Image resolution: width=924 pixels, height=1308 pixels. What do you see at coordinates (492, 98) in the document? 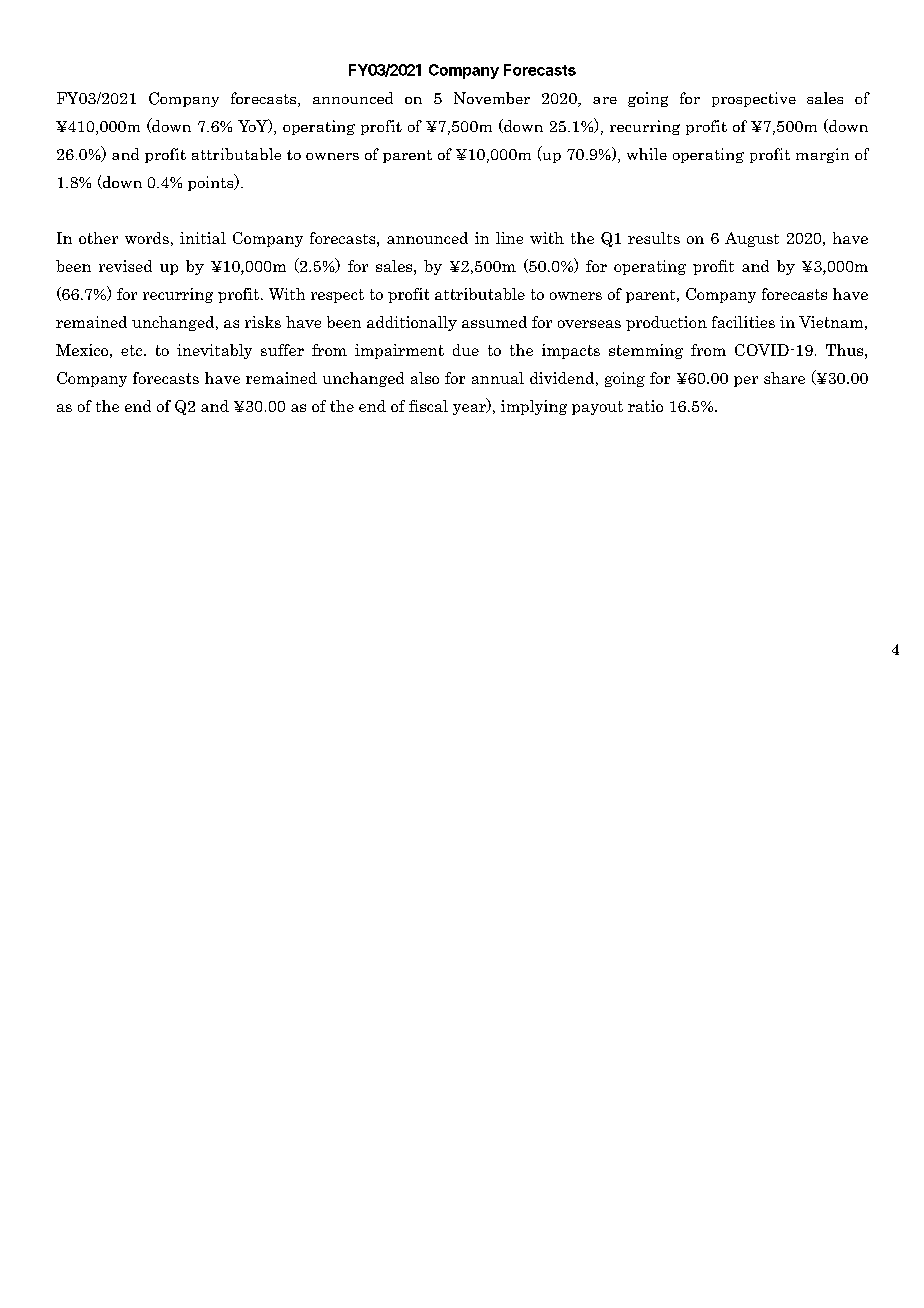
I see `November` at bounding box center [492, 98].
